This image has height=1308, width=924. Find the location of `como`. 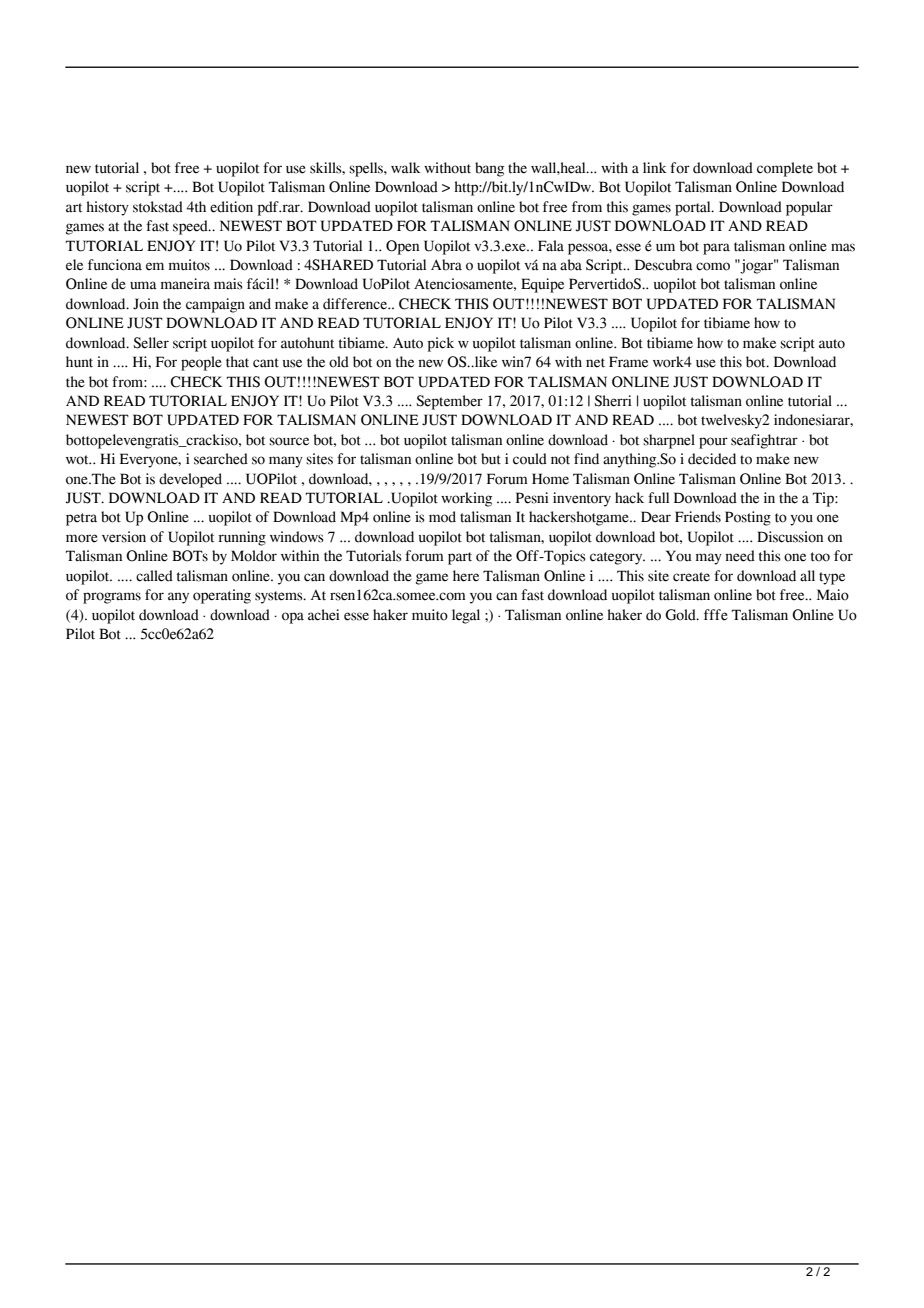

como is located at coordinates (713, 266).
